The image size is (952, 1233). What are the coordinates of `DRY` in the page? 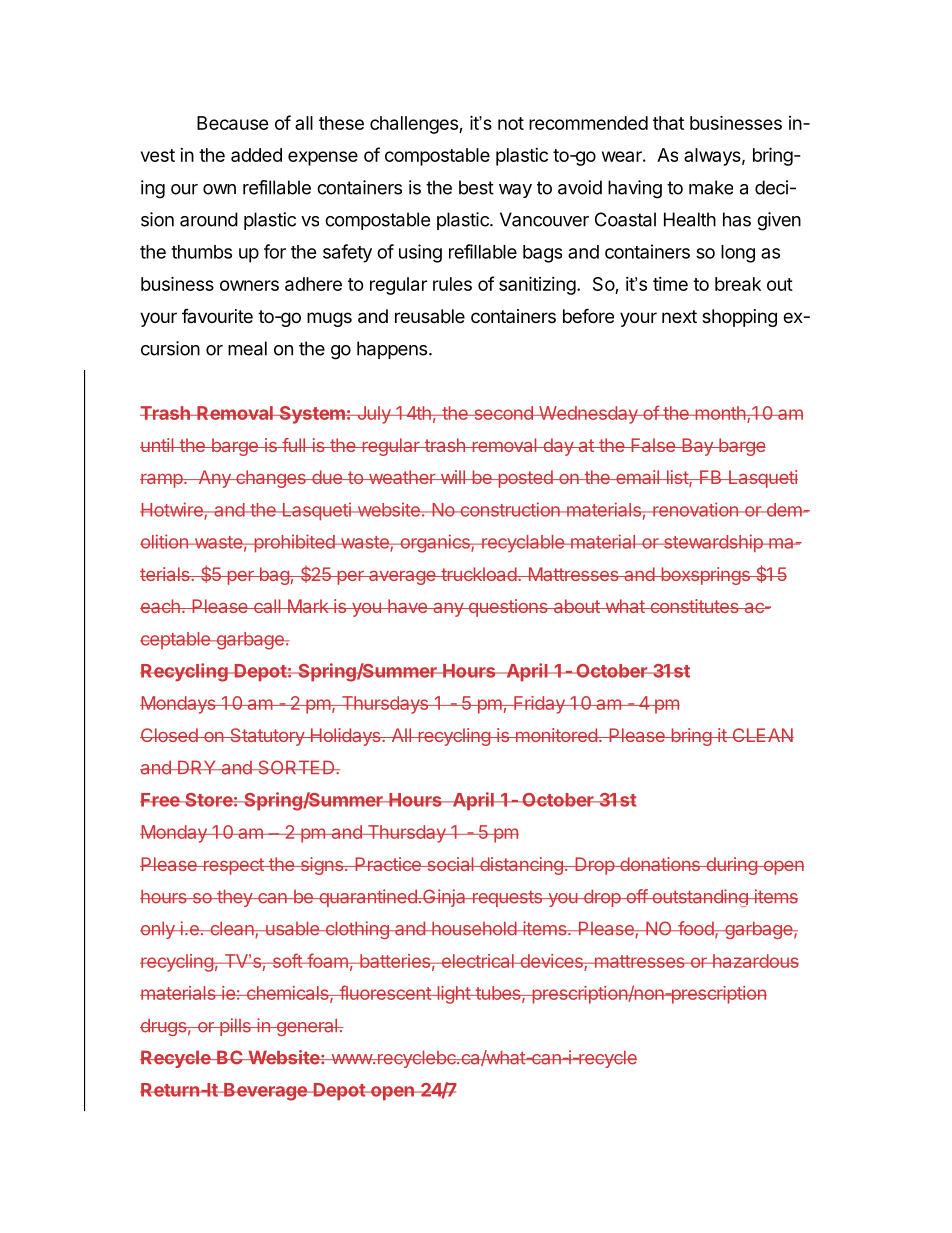 It's located at (197, 767).
